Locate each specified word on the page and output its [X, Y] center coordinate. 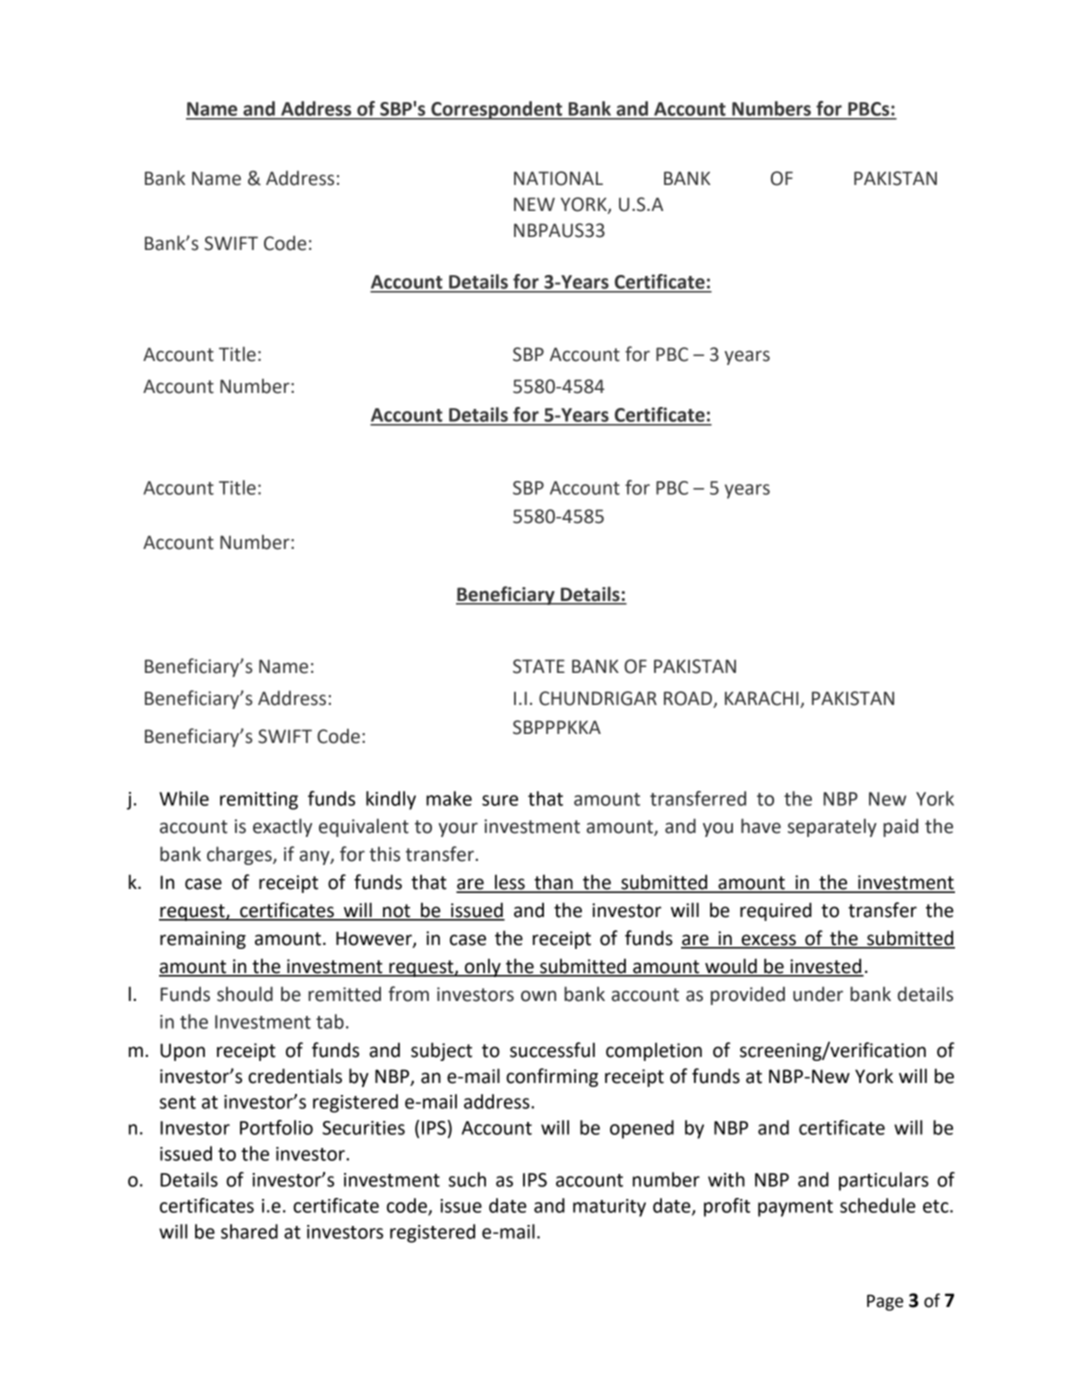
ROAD [689, 699]
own [538, 996]
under [818, 994]
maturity [609, 1208]
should [245, 994]
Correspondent [497, 110]
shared [249, 1231]
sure [500, 800]
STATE [539, 666]
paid [900, 827]
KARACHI [763, 699]
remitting [259, 801]
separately [832, 827]
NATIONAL [558, 178]
